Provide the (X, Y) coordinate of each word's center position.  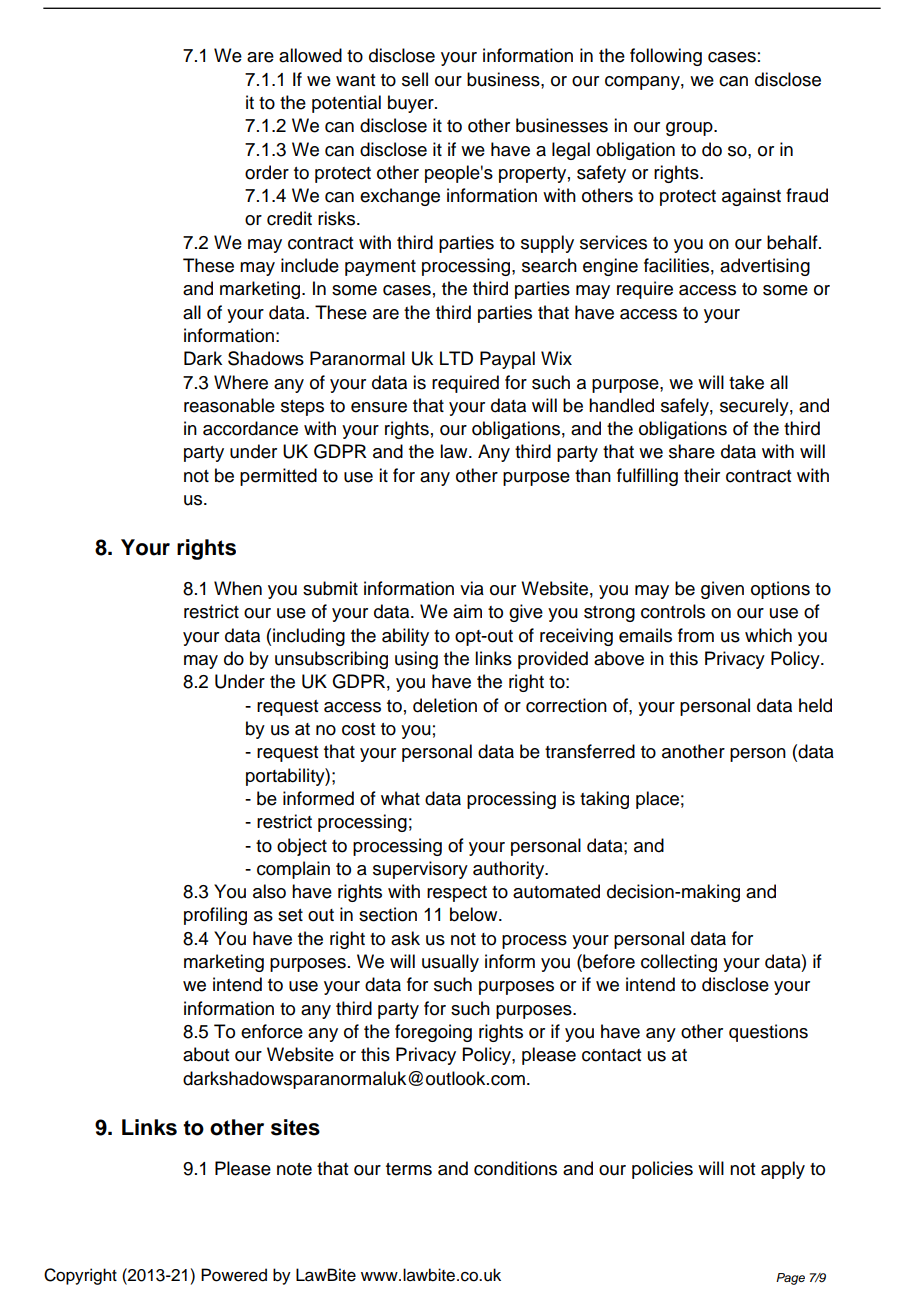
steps (302, 408)
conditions (515, 1168)
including (309, 637)
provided (553, 660)
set (290, 915)
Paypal (507, 360)
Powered (234, 1275)
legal (571, 151)
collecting (679, 963)
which (768, 635)
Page (790, 1279)
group (690, 129)
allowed (310, 55)
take (746, 382)
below (475, 914)
